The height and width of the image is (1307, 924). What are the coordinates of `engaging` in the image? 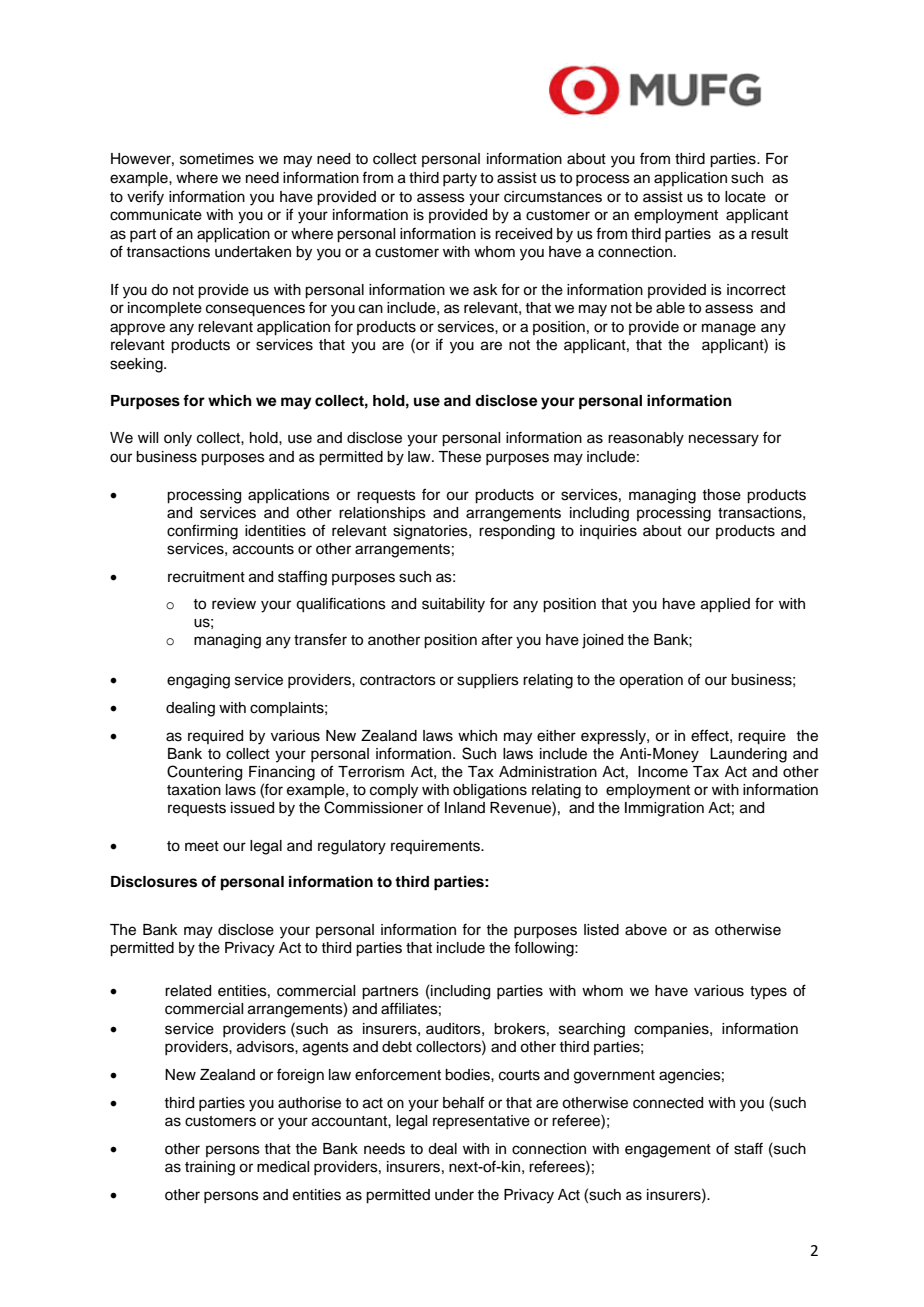 It's located at (198, 681).
